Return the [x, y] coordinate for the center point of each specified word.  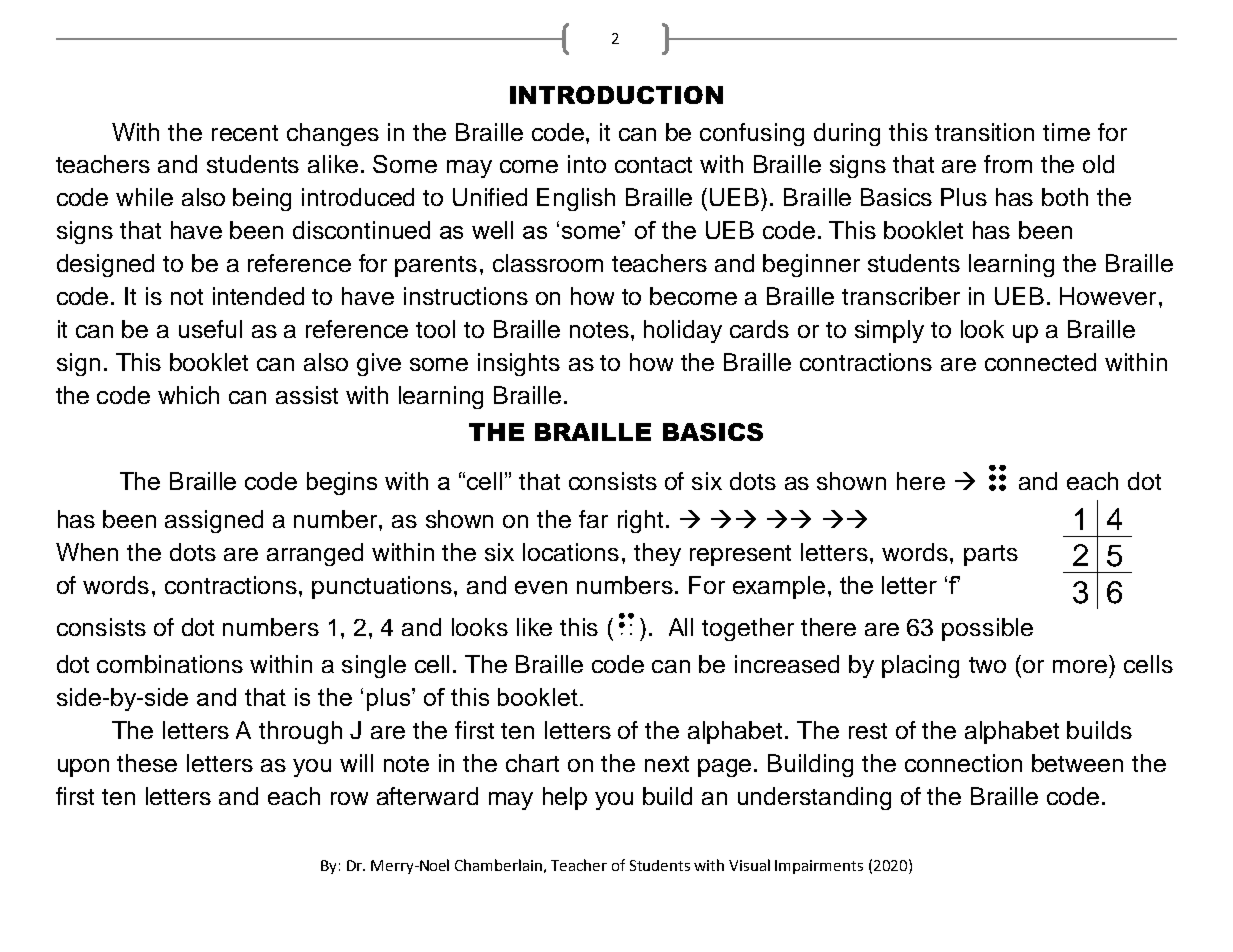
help [565, 798]
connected [1040, 362]
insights [519, 364]
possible [987, 629]
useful [210, 329]
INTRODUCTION [616, 95]
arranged [315, 554]
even [541, 587]
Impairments [819, 867]
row [349, 798]
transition [984, 132]
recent [245, 133]
